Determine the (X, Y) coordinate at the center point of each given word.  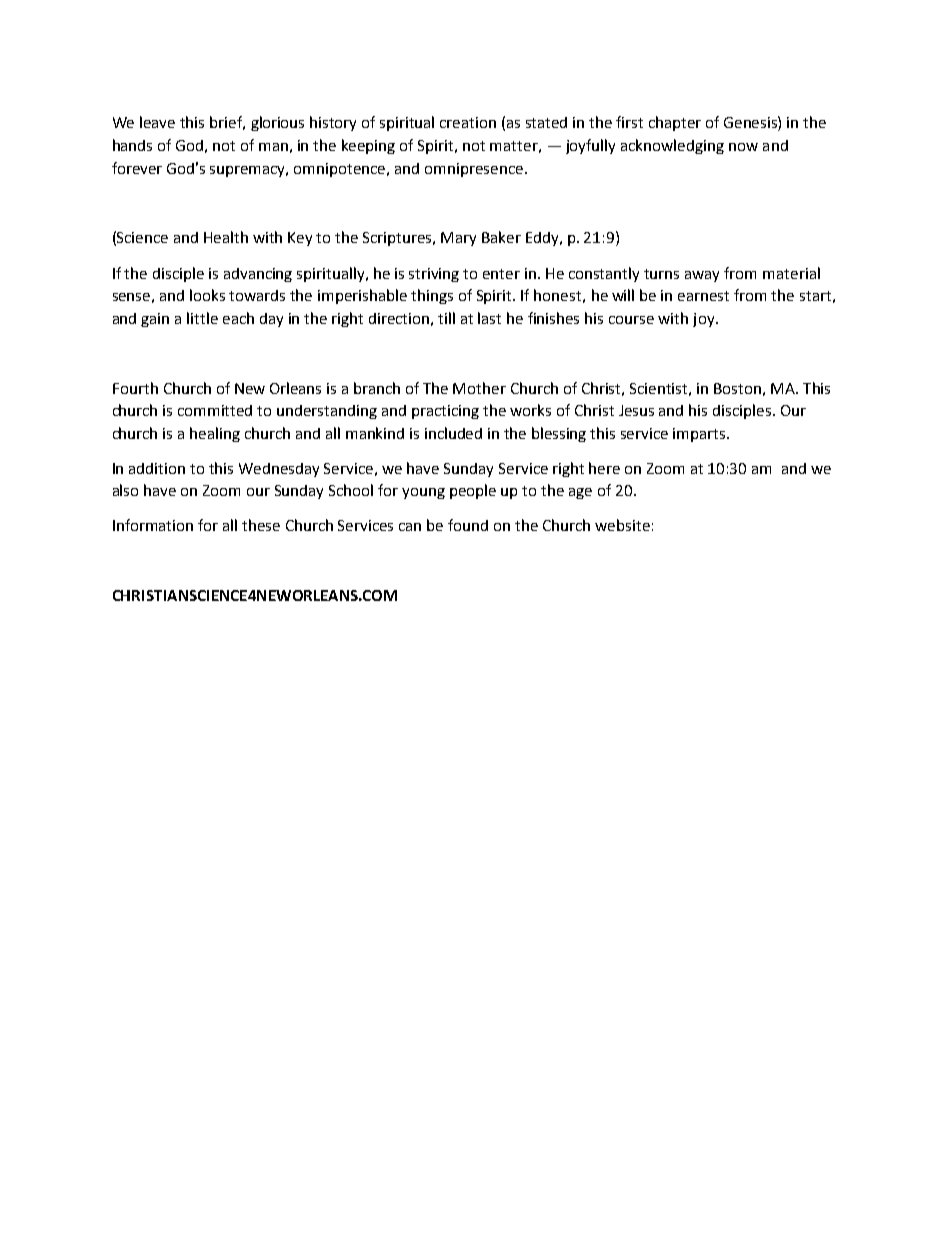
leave (157, 122)
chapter (675, 123)
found (468, 525)
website (622, 525)
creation (468, 122)
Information (153, 525)
